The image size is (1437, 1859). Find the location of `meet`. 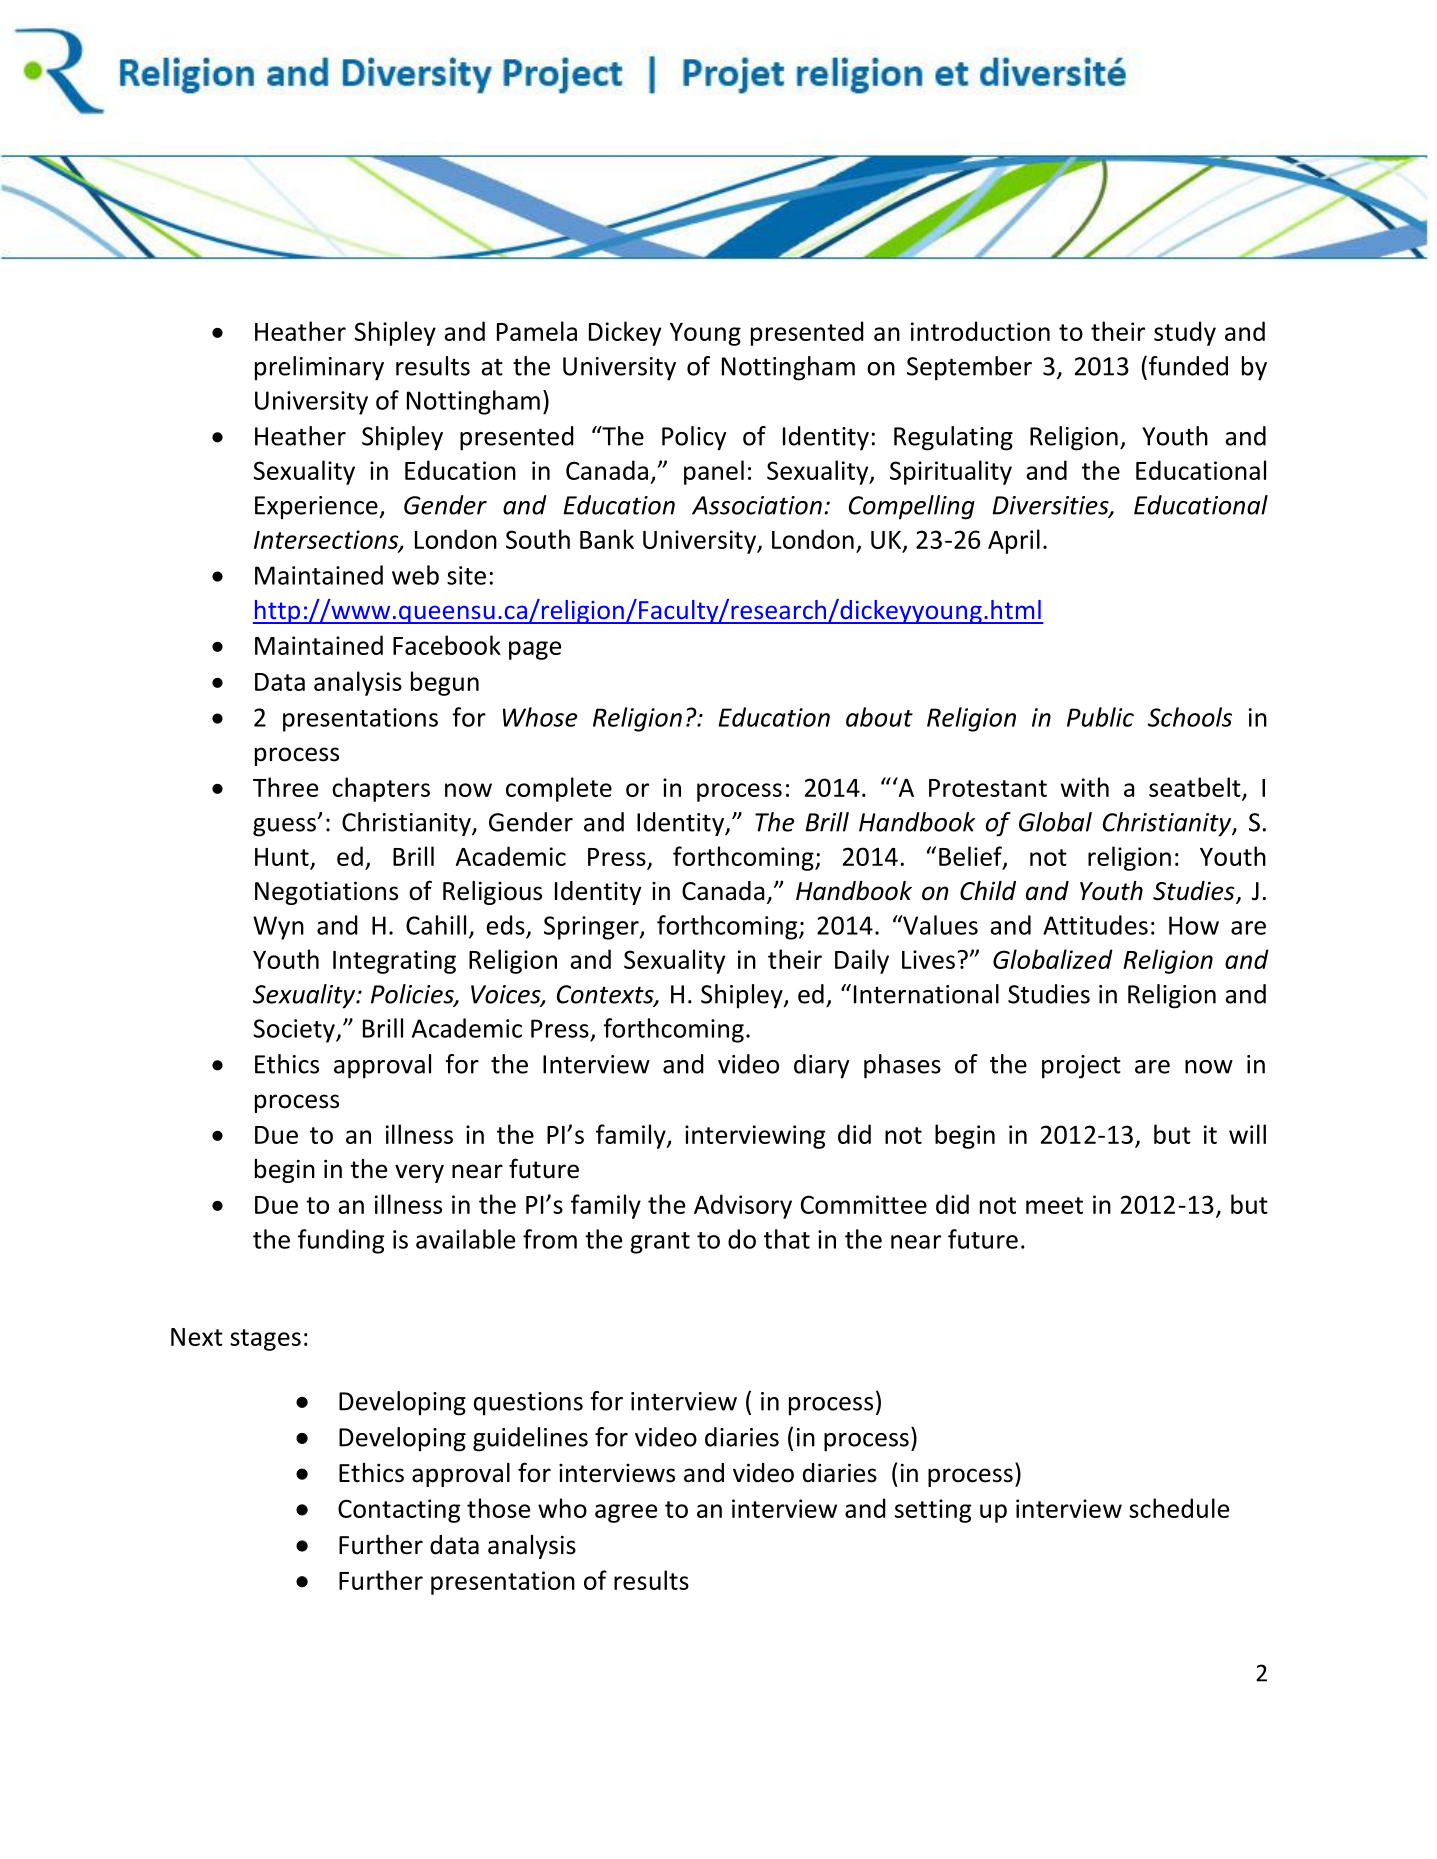

meet is located at coordinates (1054, 1205).
